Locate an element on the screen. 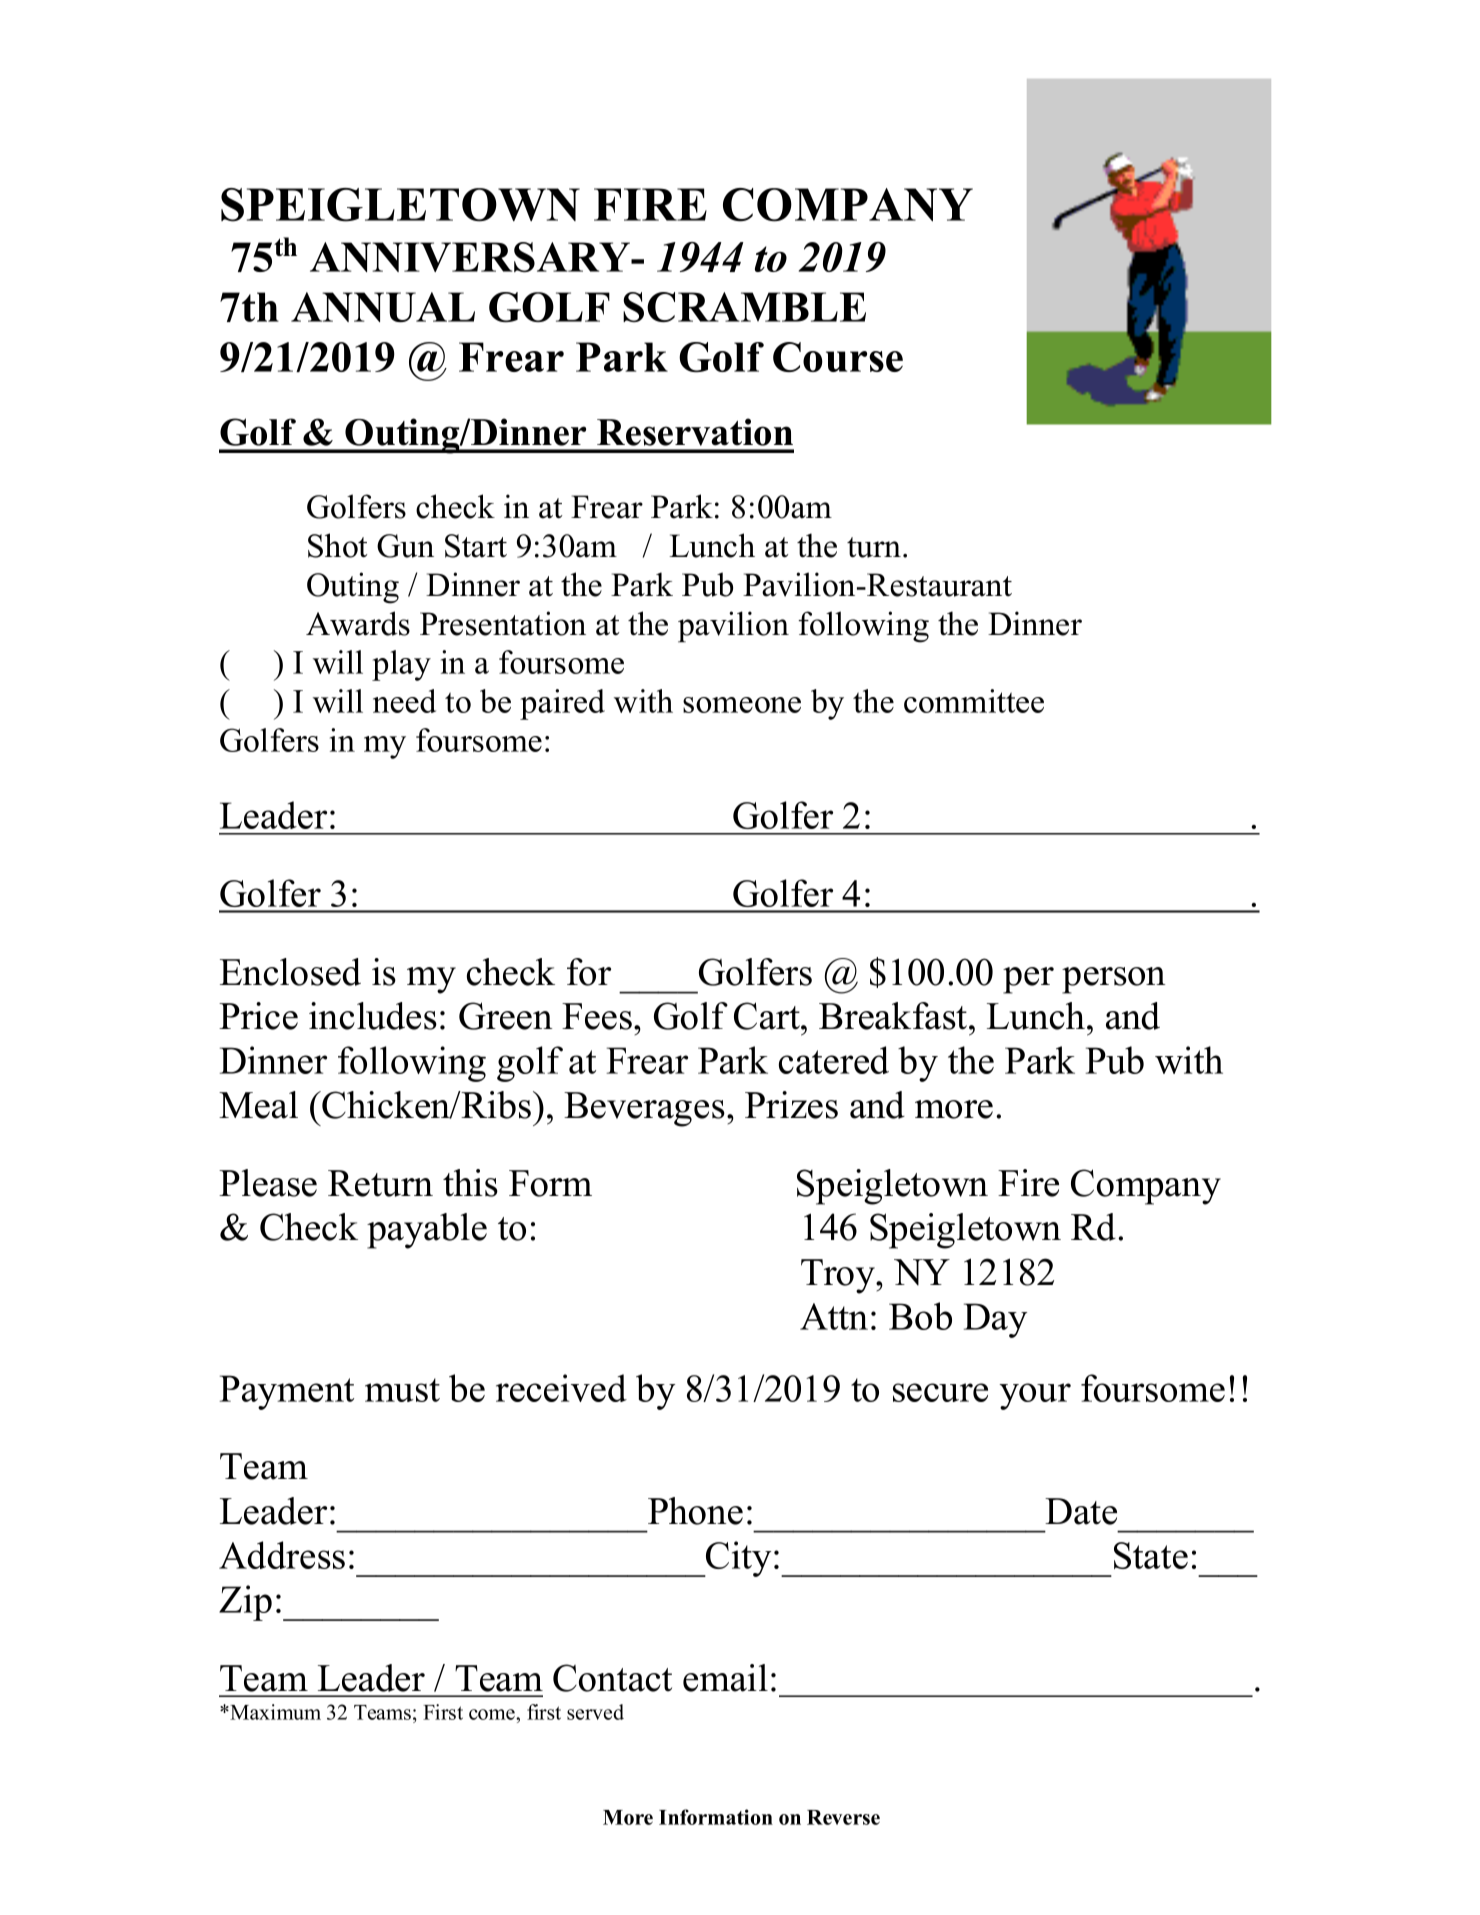  SCRAMBLE is located at coordinates (744, 307).
